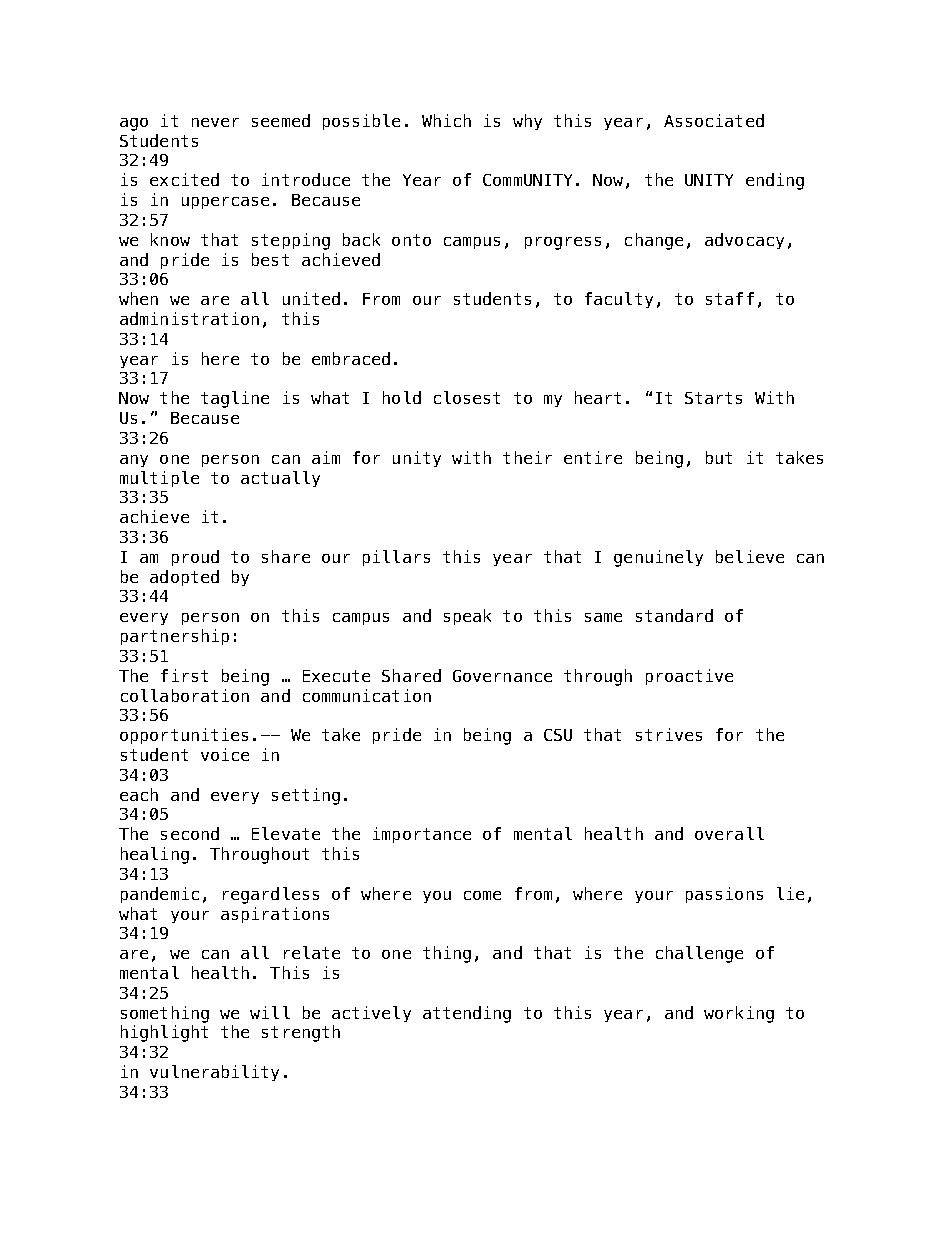 Image resolution: width=952 pixels, height=1233 pixels. What do you see at coordinates (674, 615) in the screenshot?
I see `standard` at bounding box center [674, 615].
